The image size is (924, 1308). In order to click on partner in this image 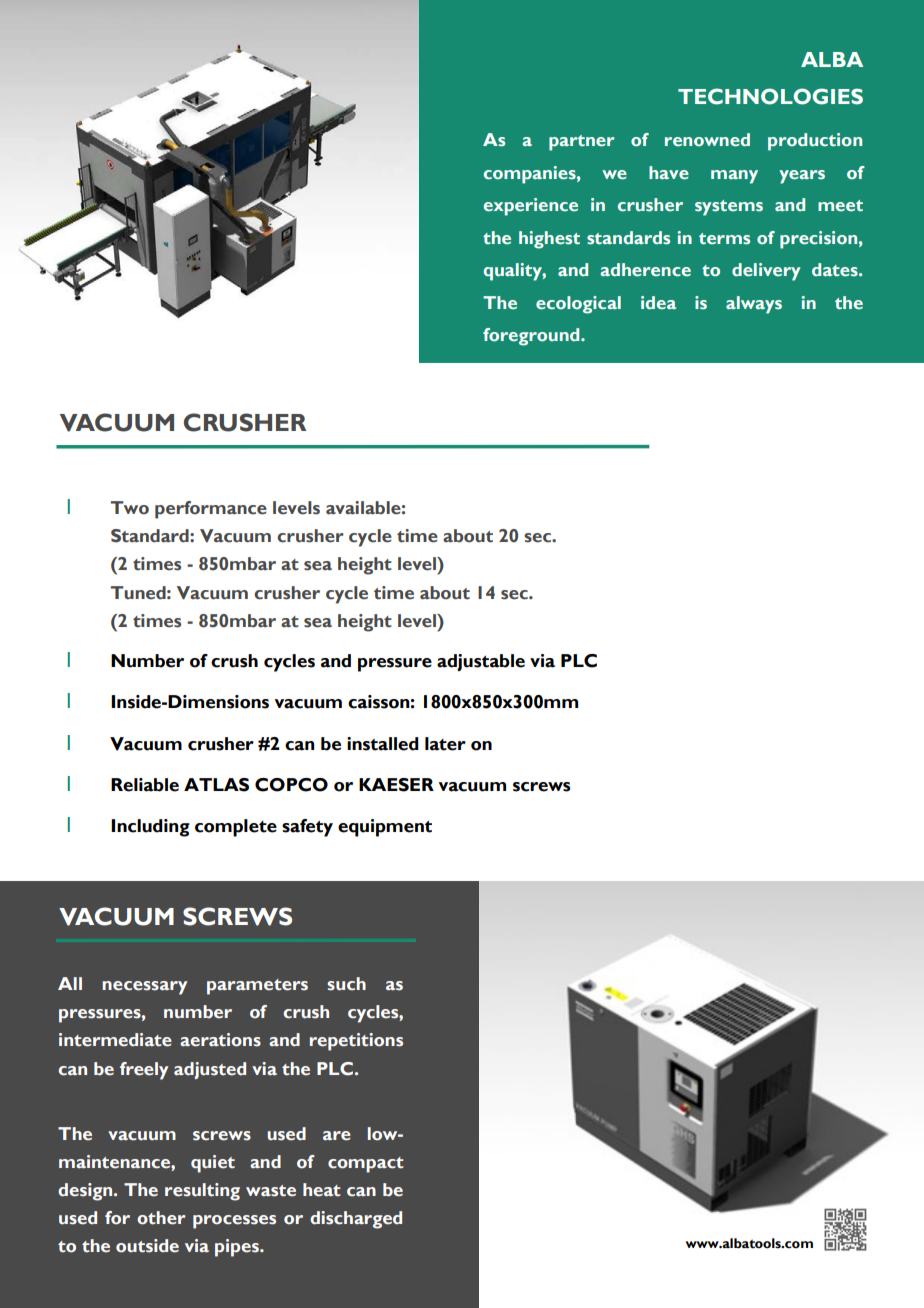, I will do `click(582, 143)`.
